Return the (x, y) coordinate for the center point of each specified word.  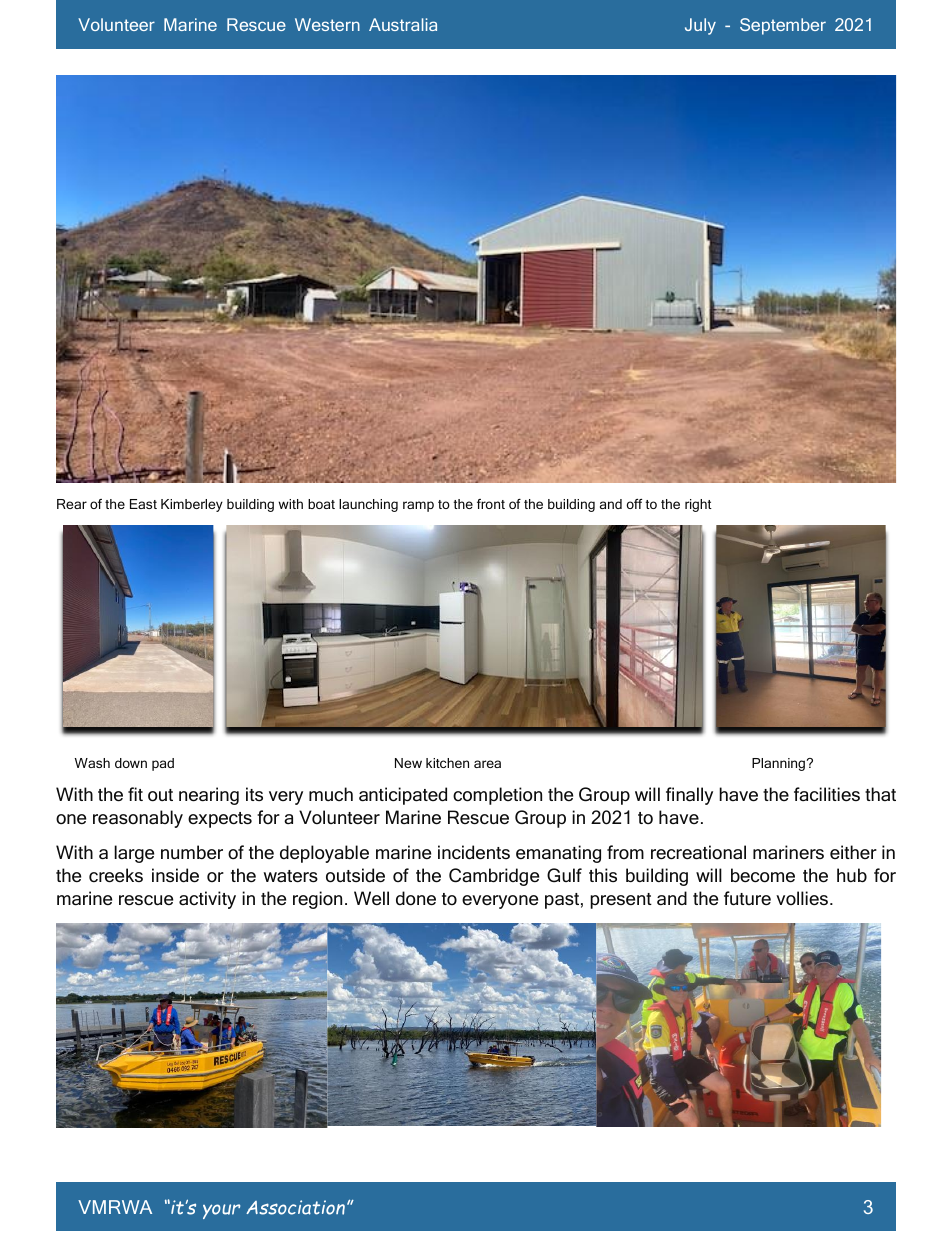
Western (327, 24)
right (698, 505)
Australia (403, 24)
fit (135, 794)
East (143, 504)
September (783, 26)
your (221, 1211)
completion (497, 796)
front (491, 504)
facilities (827, 794)
